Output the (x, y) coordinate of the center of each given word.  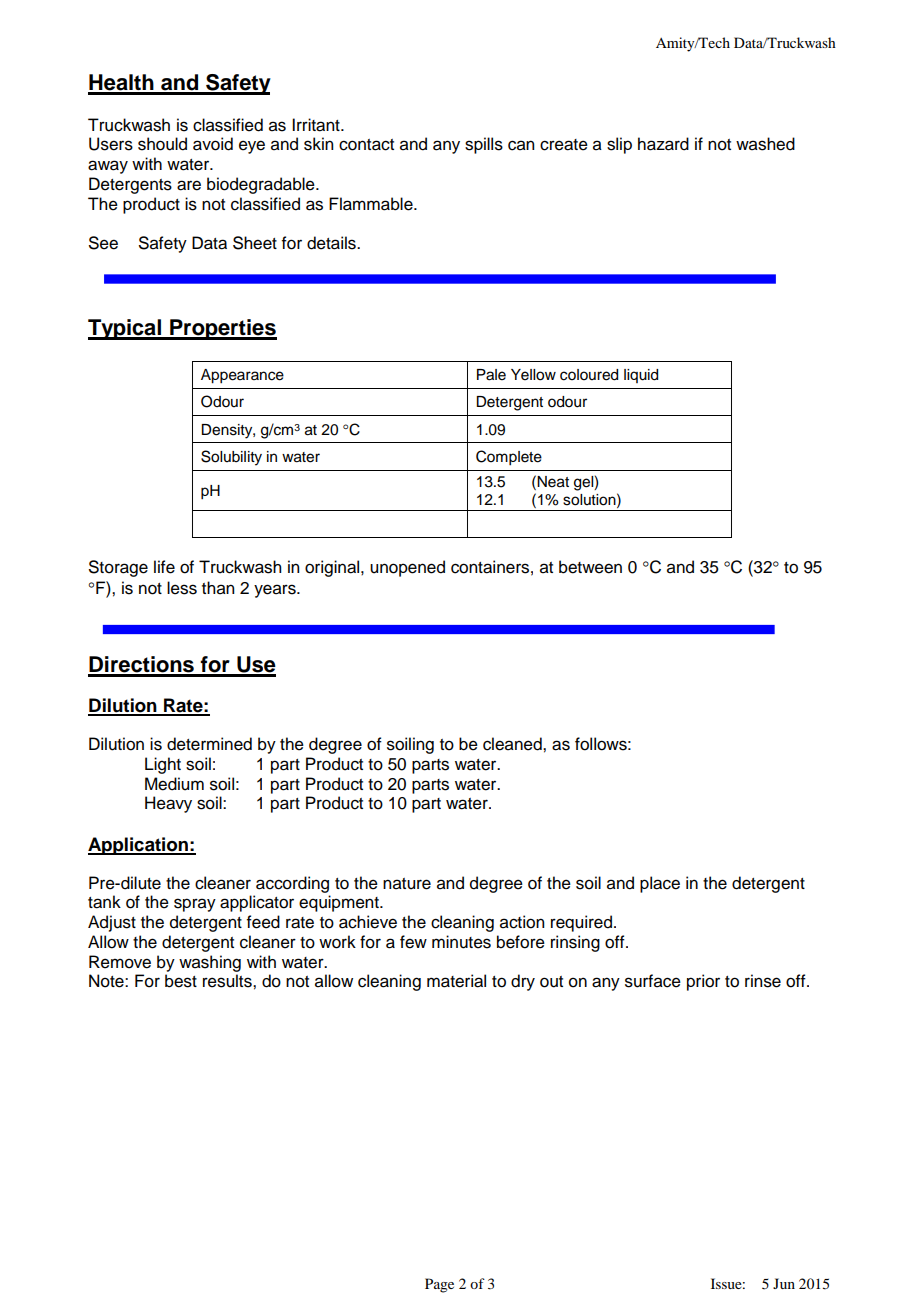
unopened (407, 568)
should (162, 144)
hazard (663, 144)
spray (195, 905)
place (660, 884)
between (590, 567)
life (164, 567)
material (456, 981)
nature (407, 884)
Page (439, 1285)
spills (484, 145)
